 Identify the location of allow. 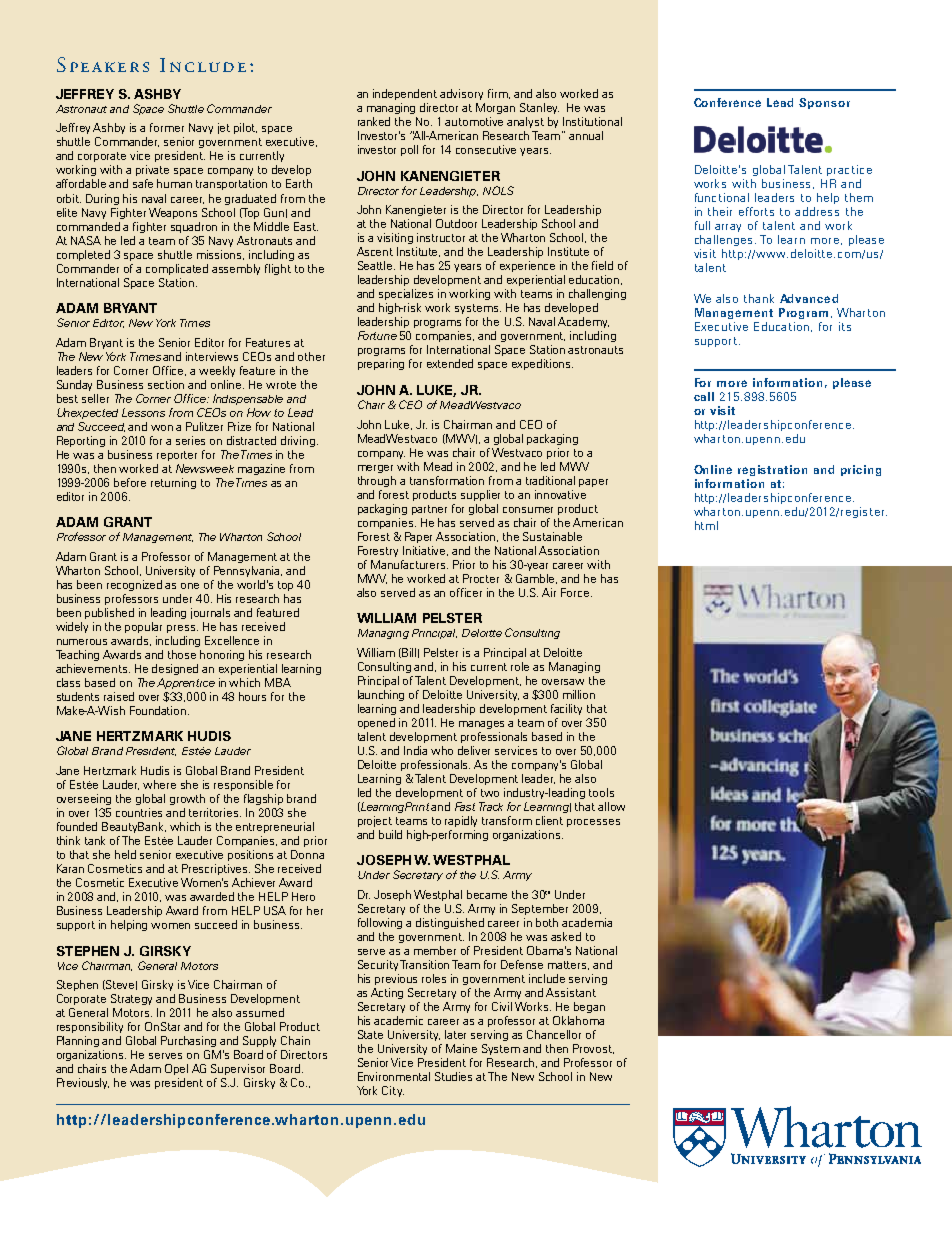
(611, 806).
